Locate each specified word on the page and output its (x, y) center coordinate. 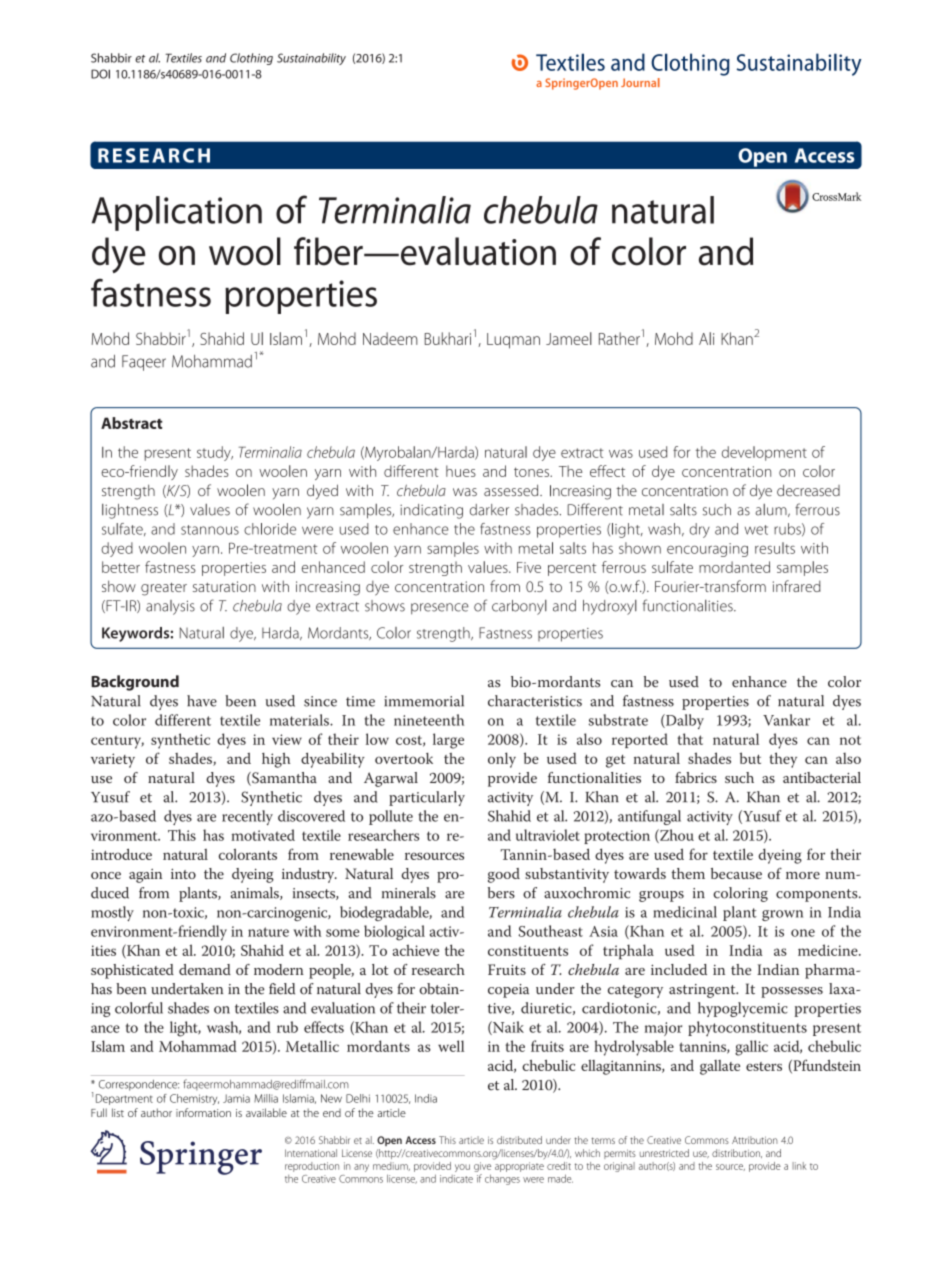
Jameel (569, 338)
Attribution (755, 1140)
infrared (797, 586)
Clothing (251, 59)
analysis (170, 607)
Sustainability (311, 59)
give (482, 1167)
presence (440, 609)
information (203, 1112)
